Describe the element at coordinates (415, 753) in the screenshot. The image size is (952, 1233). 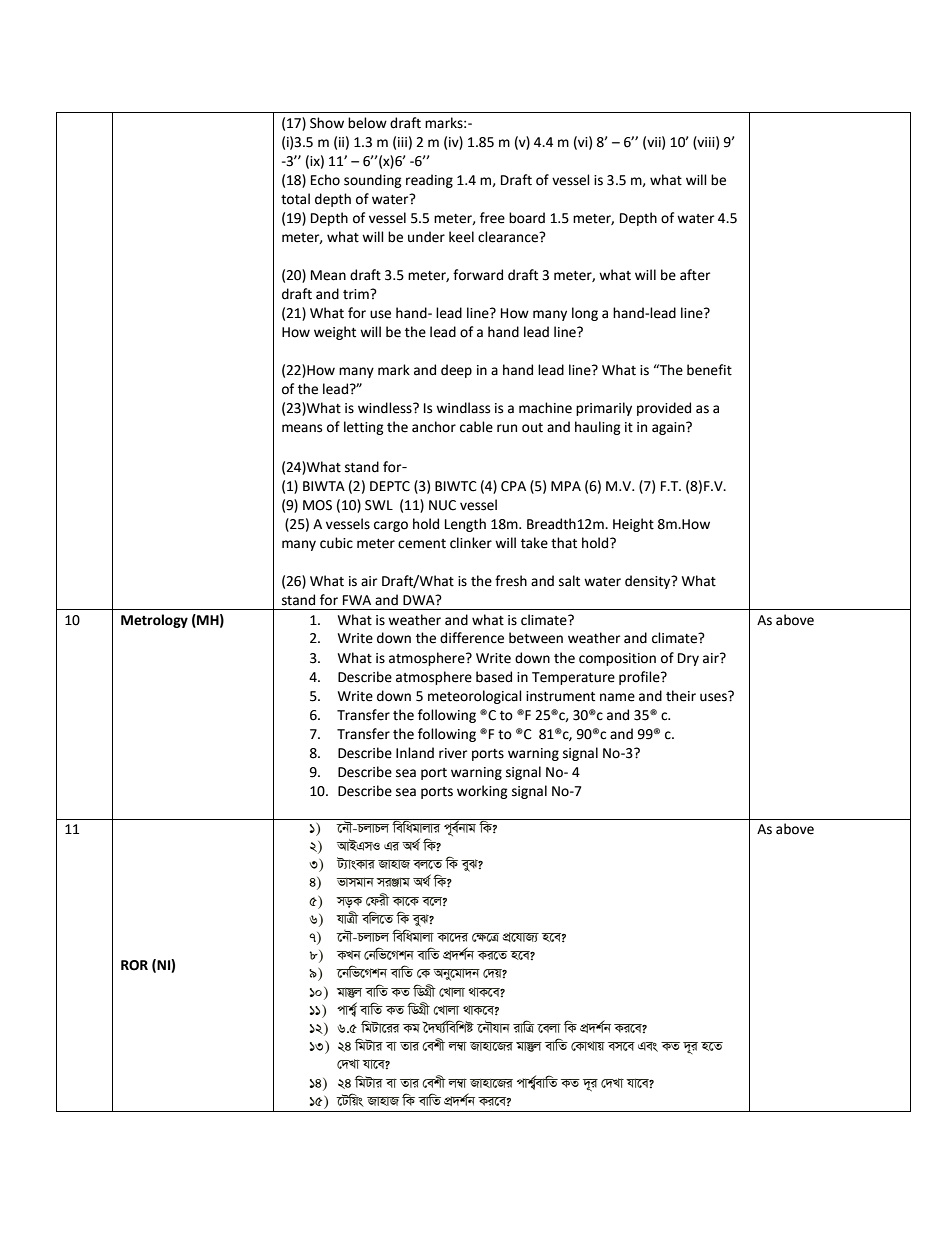
I see `Inland` at that location.
